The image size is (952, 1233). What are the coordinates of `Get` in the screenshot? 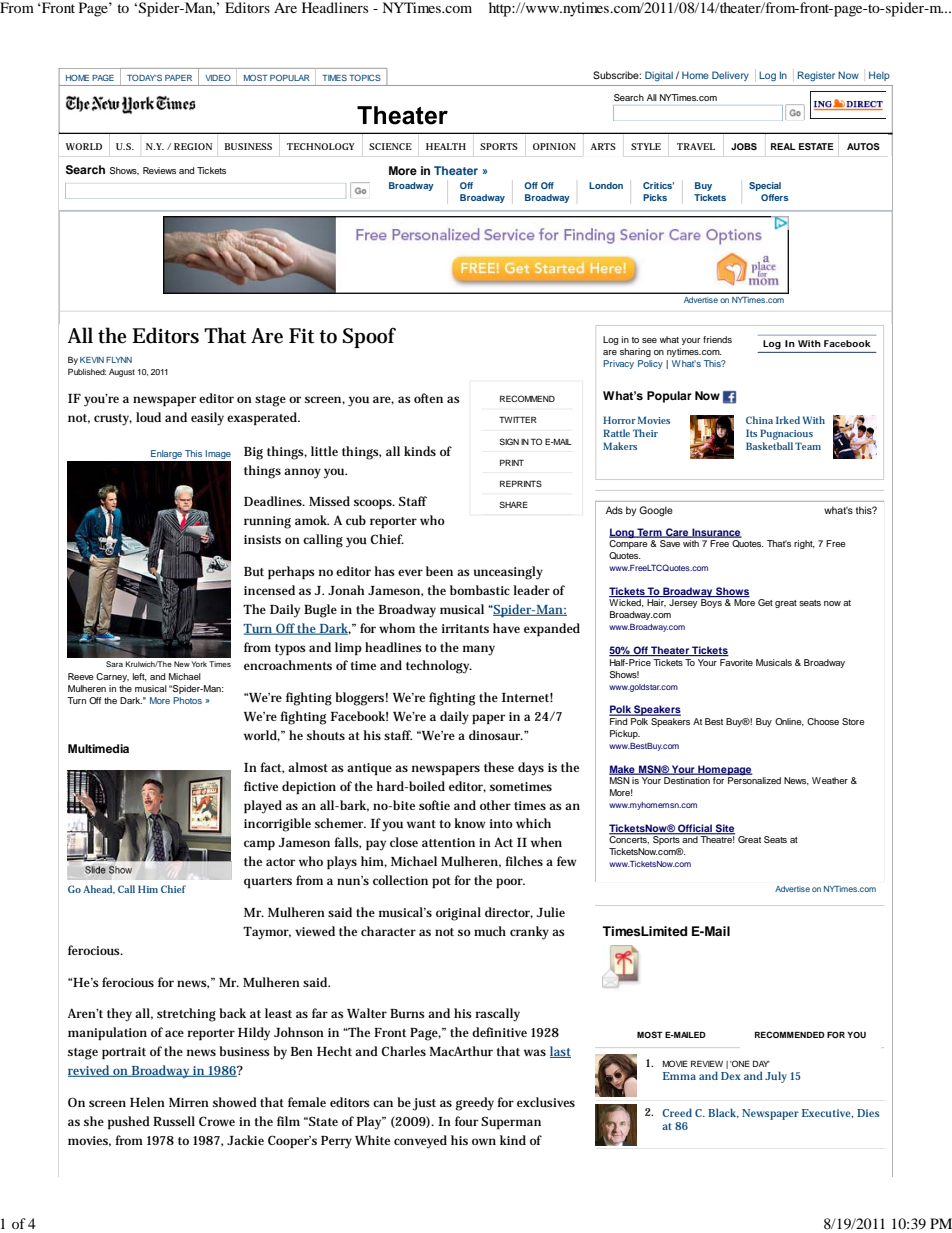 It's located at (765, 602).
